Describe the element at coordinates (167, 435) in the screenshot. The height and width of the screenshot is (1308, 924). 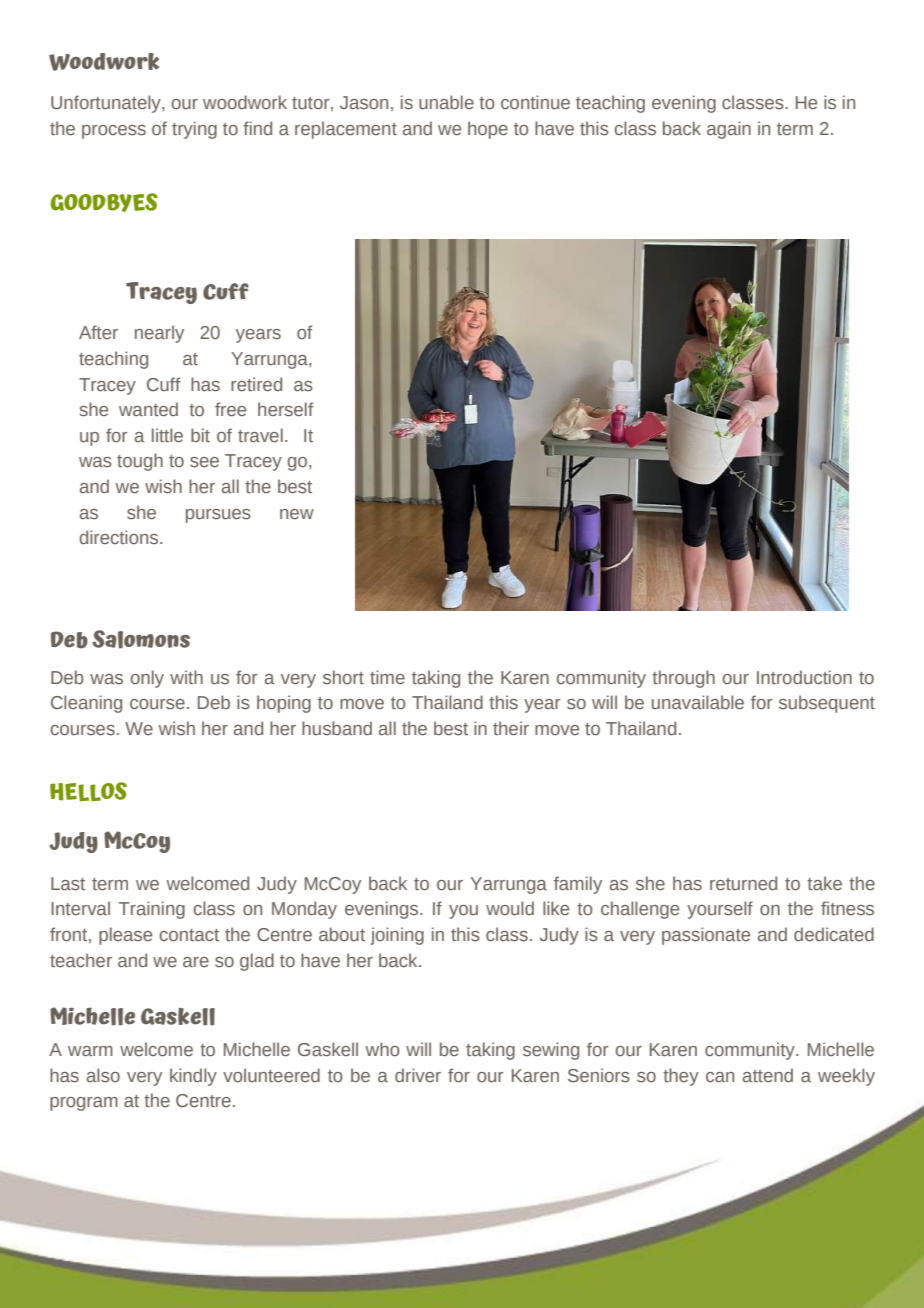
I see `little` at that location.
